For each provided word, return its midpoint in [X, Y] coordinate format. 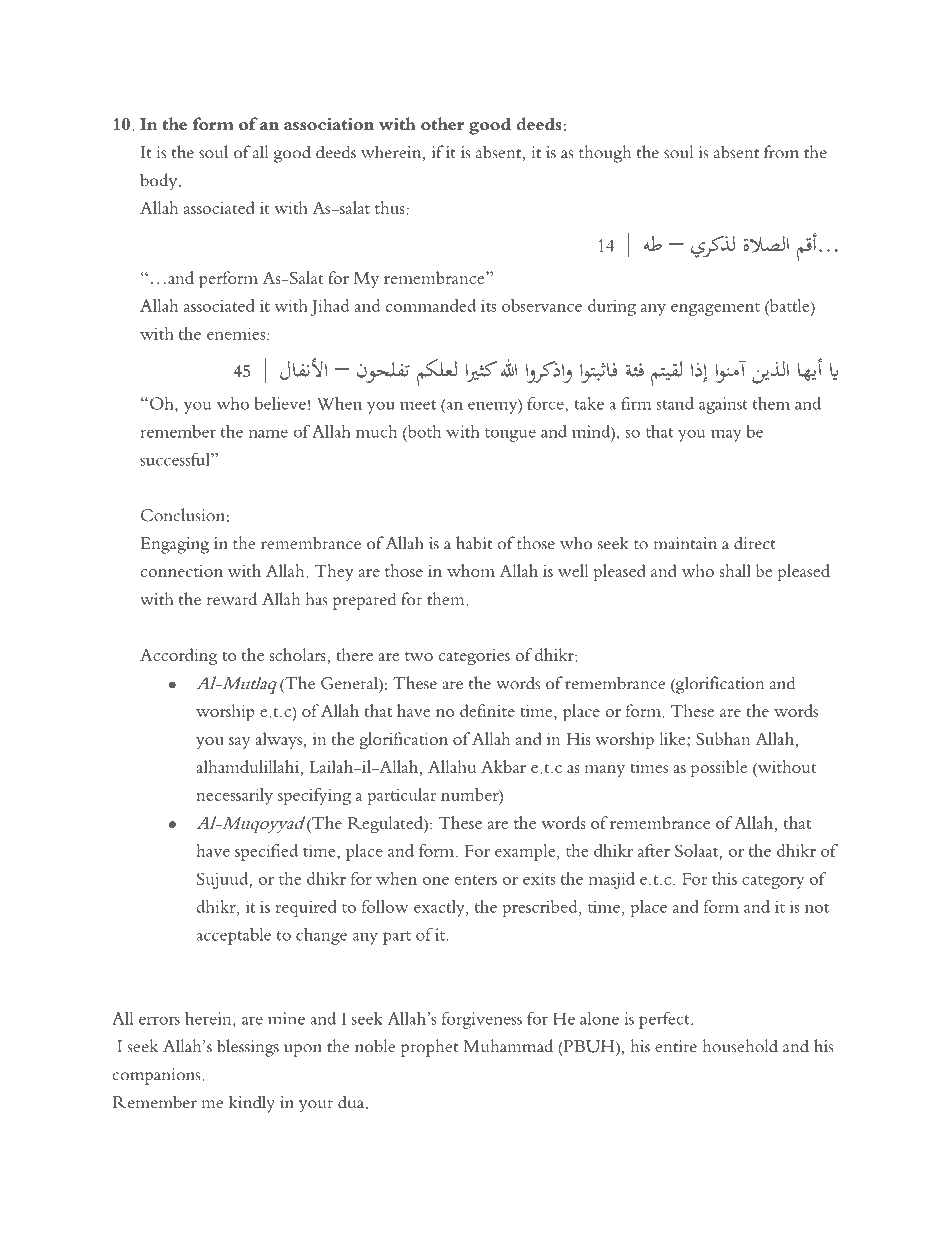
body [160, 182]
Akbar [503, 766]
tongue [510, 435]
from [781, 152]
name [268, 433]
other [442, 124]
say [239, 743]
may [726, 436]
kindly [252, 1104]
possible [719, 768]
